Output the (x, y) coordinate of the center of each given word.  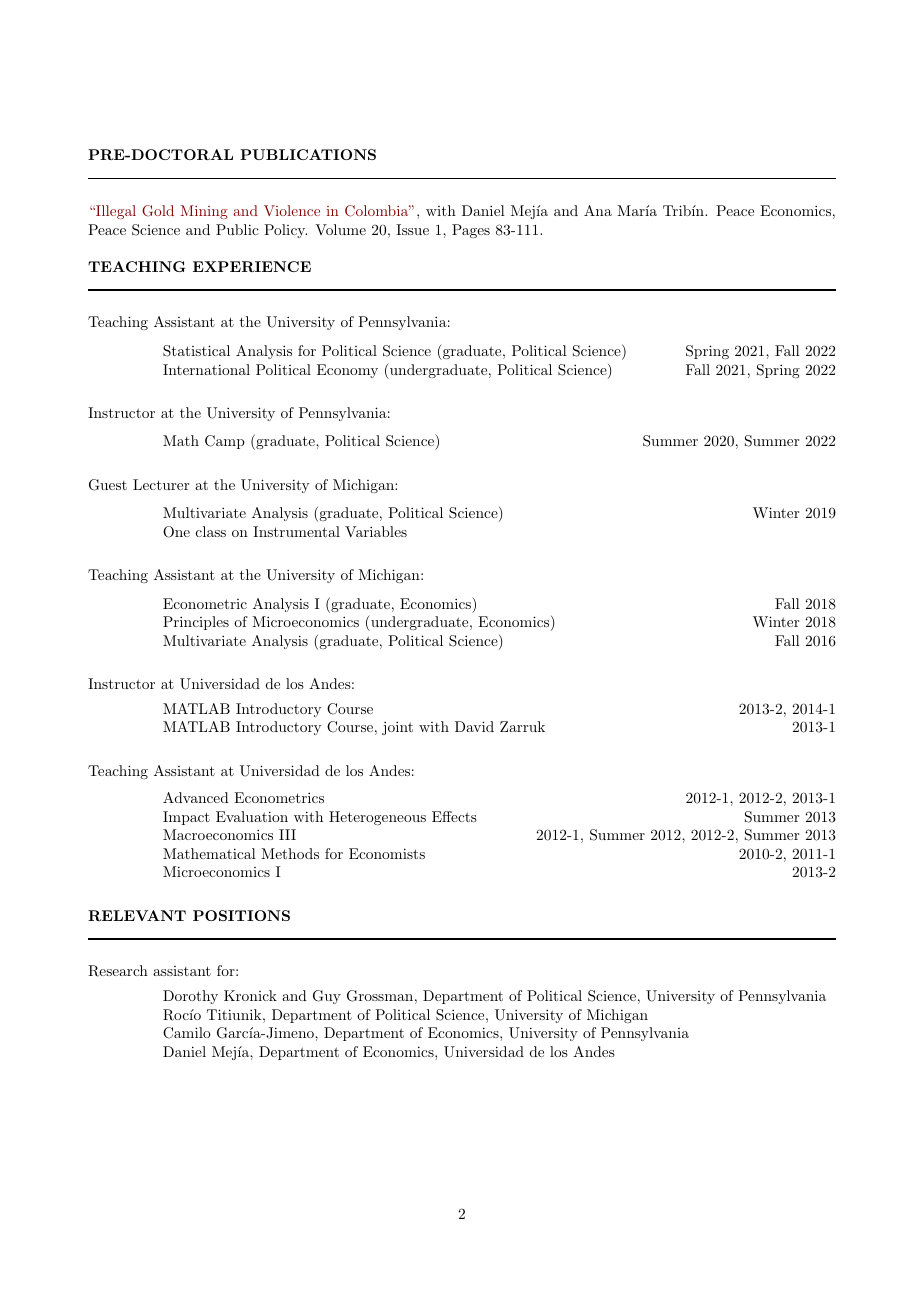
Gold (158, 211)
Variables (376, 531)
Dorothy (190, 997)
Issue (412, 229)
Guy (327, 997)
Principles (196, 623)
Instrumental (296, 531)
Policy (285, 231)
